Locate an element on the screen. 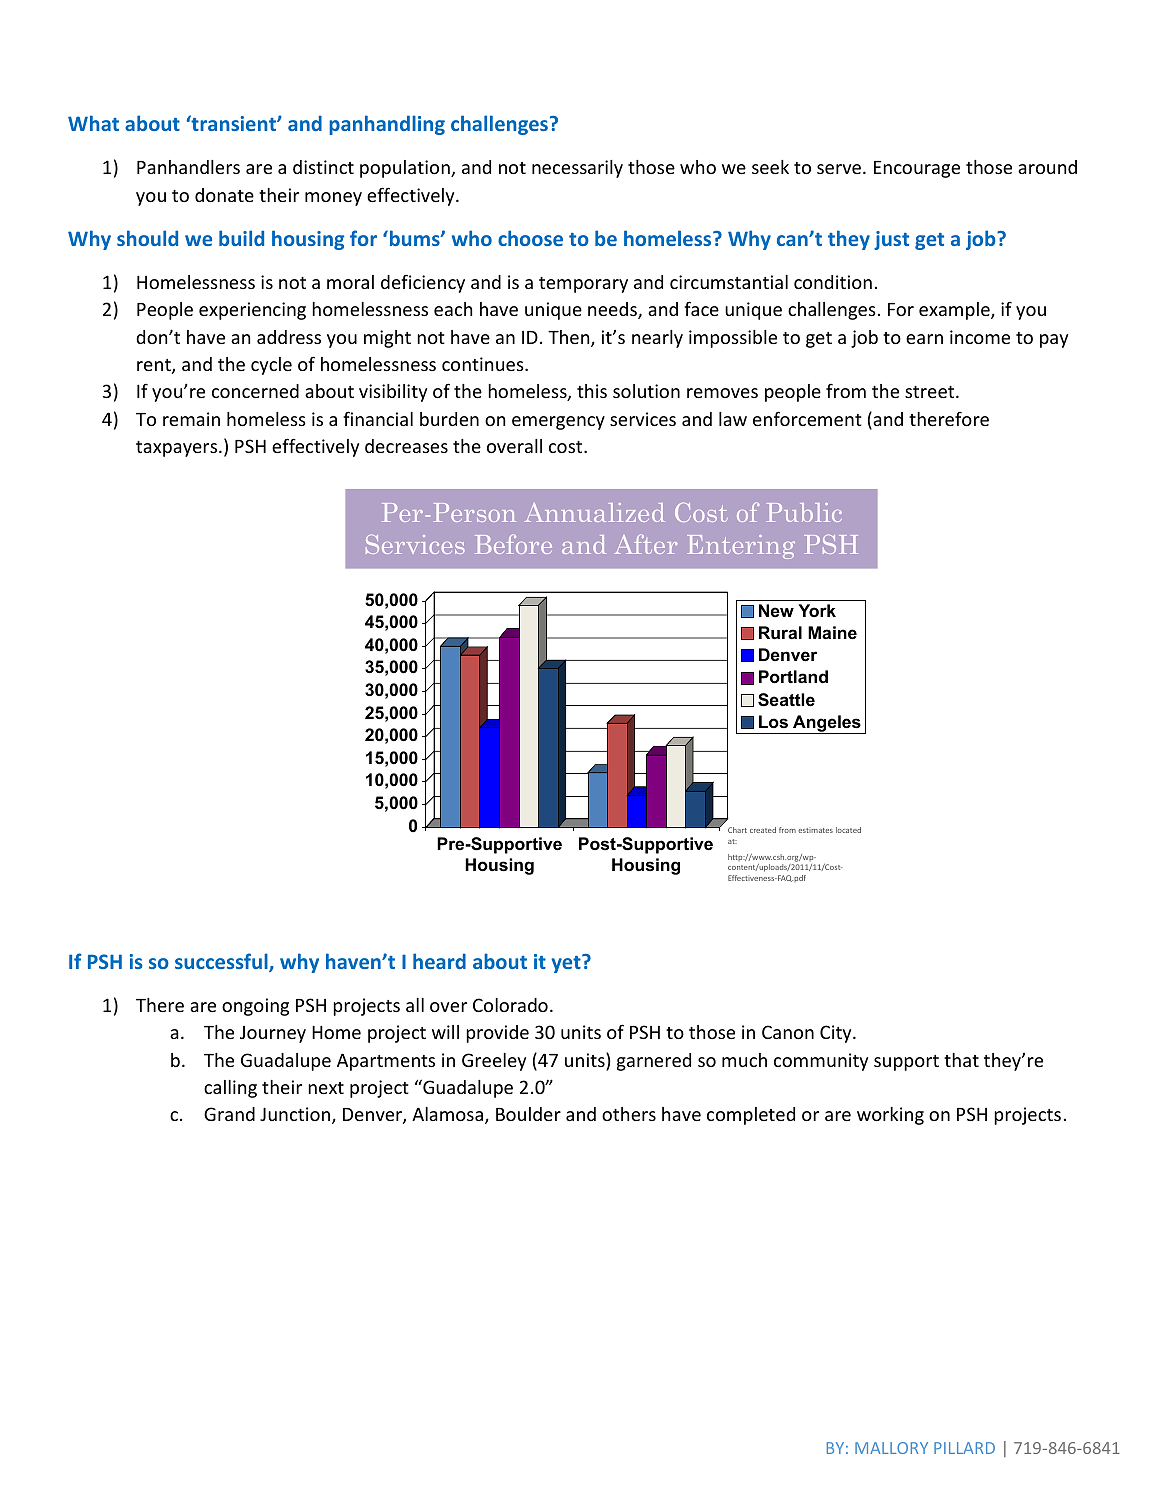 The height and width of the screenshot is (1495, 1155). necessarily is located at coordinates (577, 169).
